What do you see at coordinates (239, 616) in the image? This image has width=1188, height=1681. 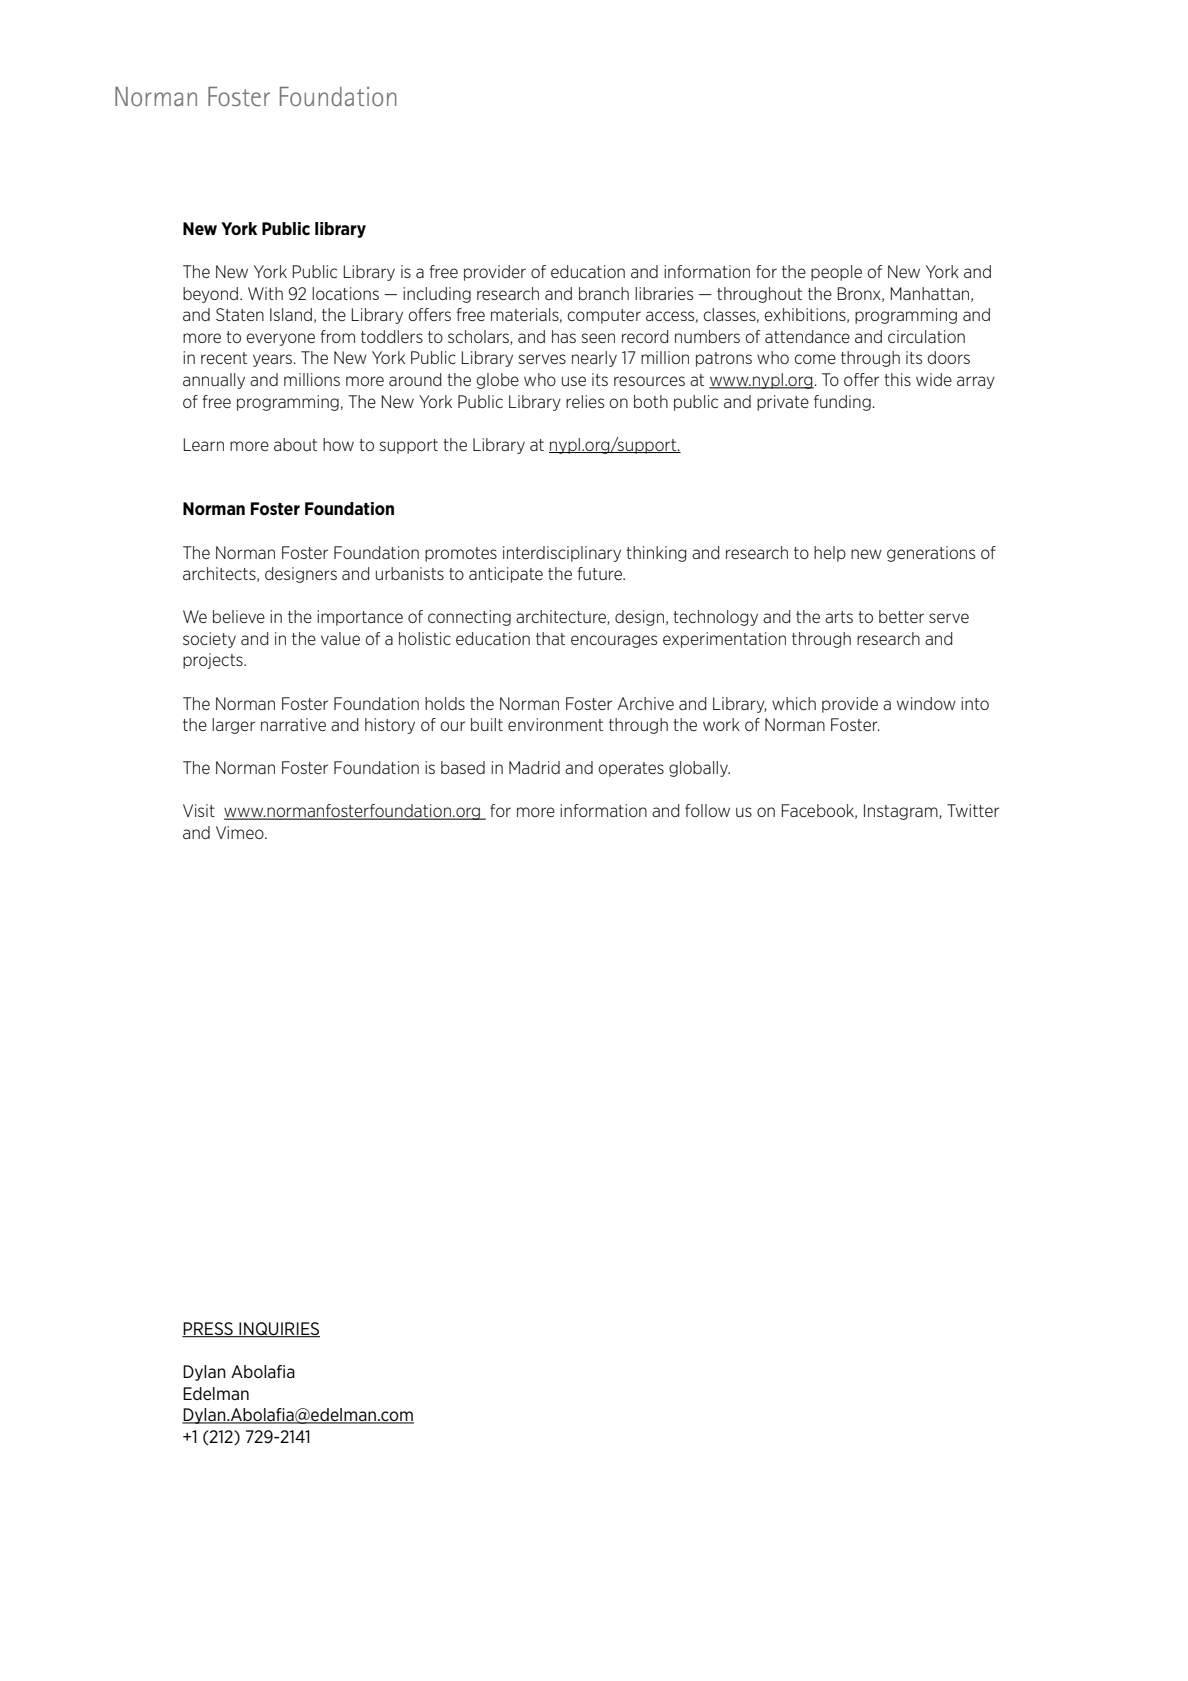 I see `believe` at bounding box center [239, 616].
